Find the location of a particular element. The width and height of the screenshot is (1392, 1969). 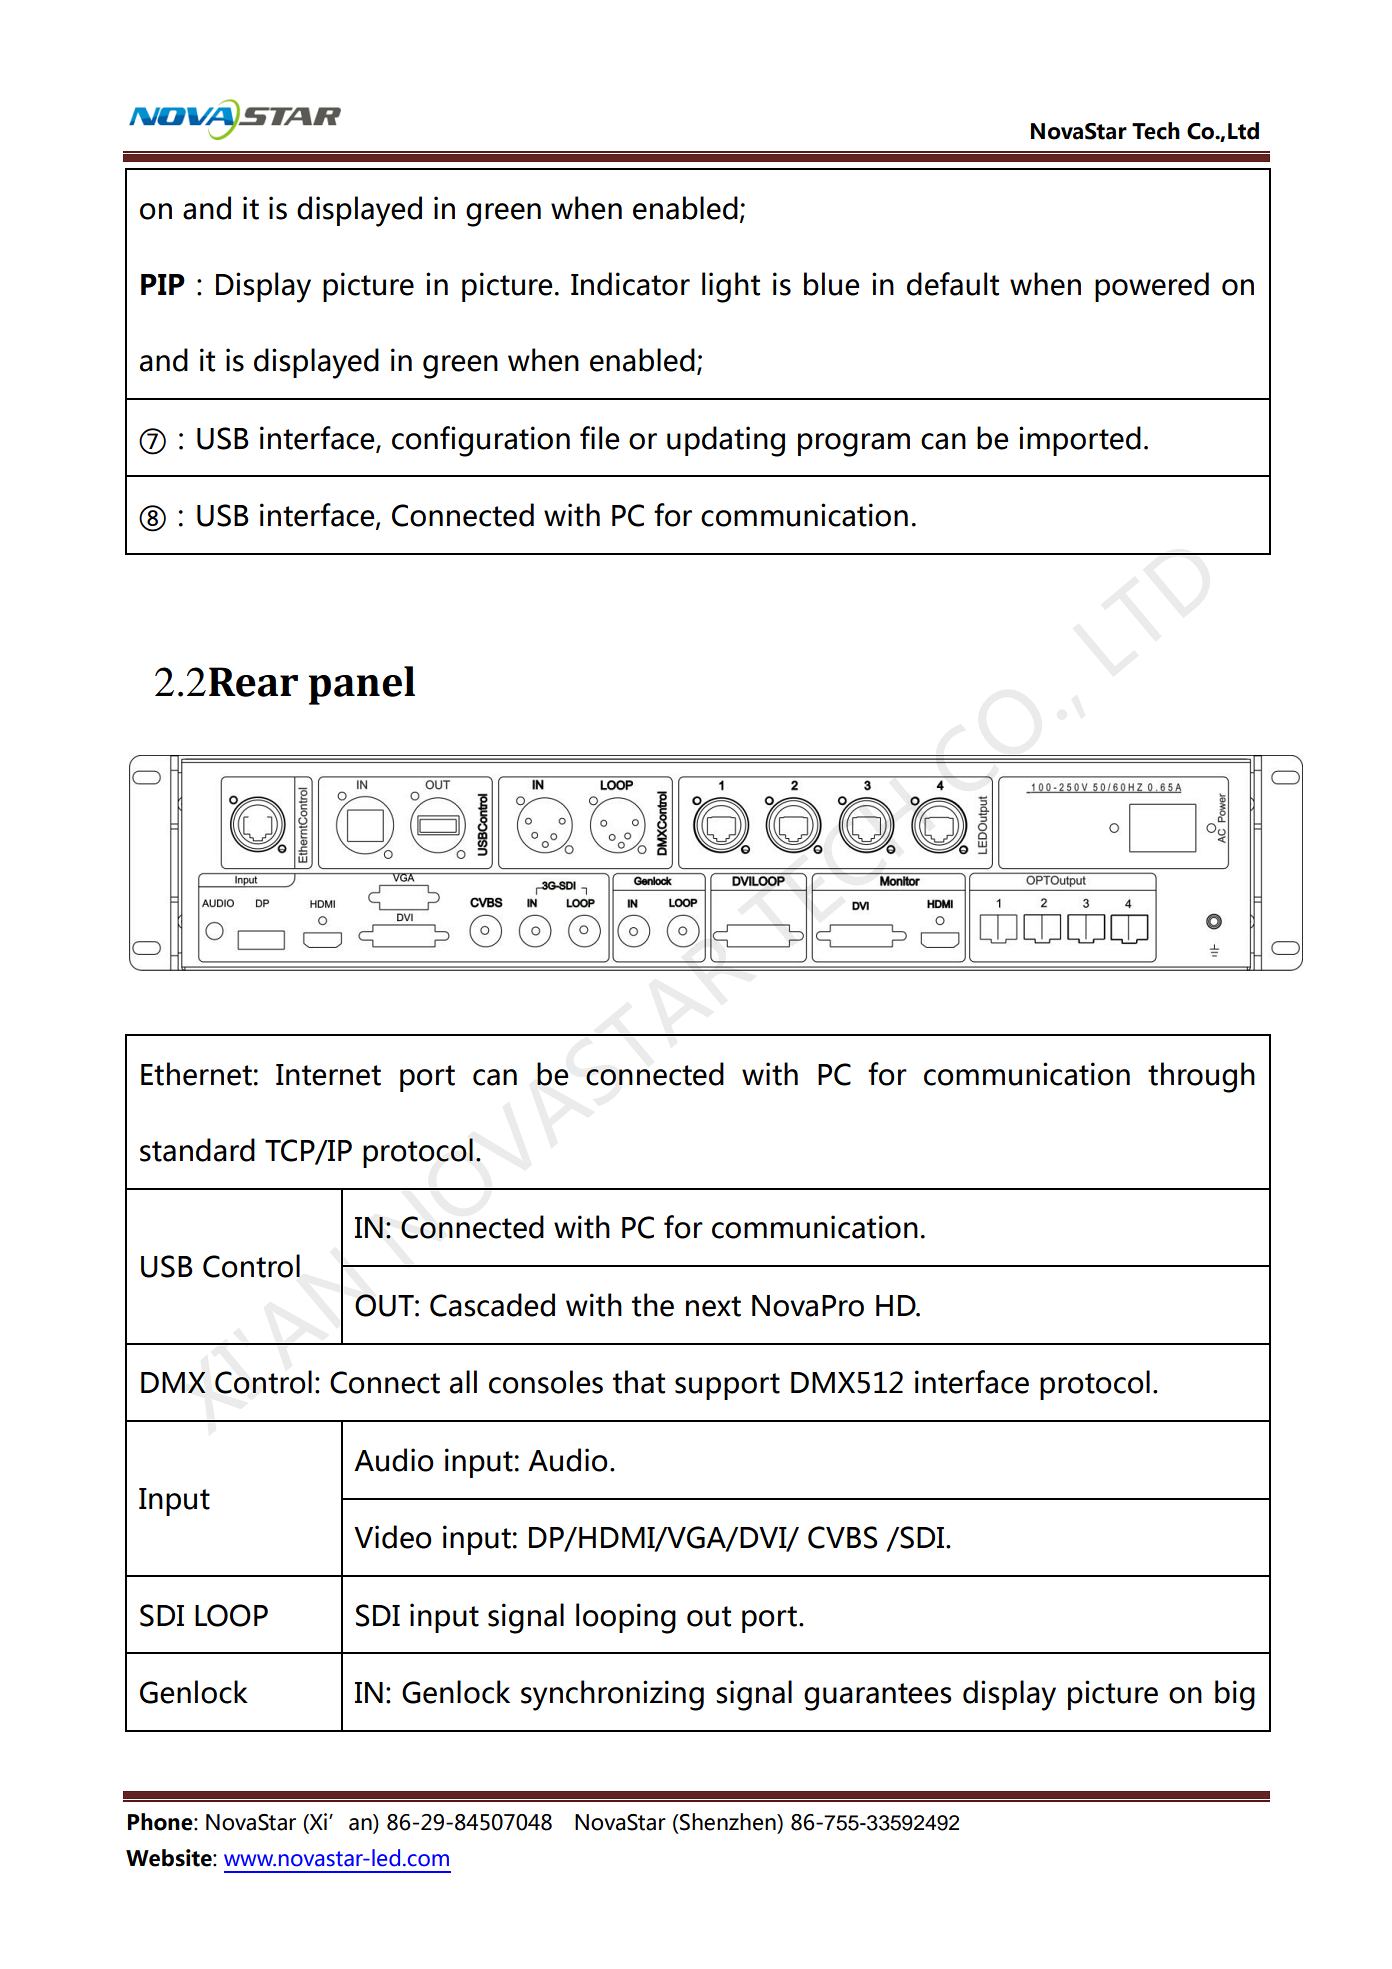

Shenzhen is located at coordinates (728, 1822).
